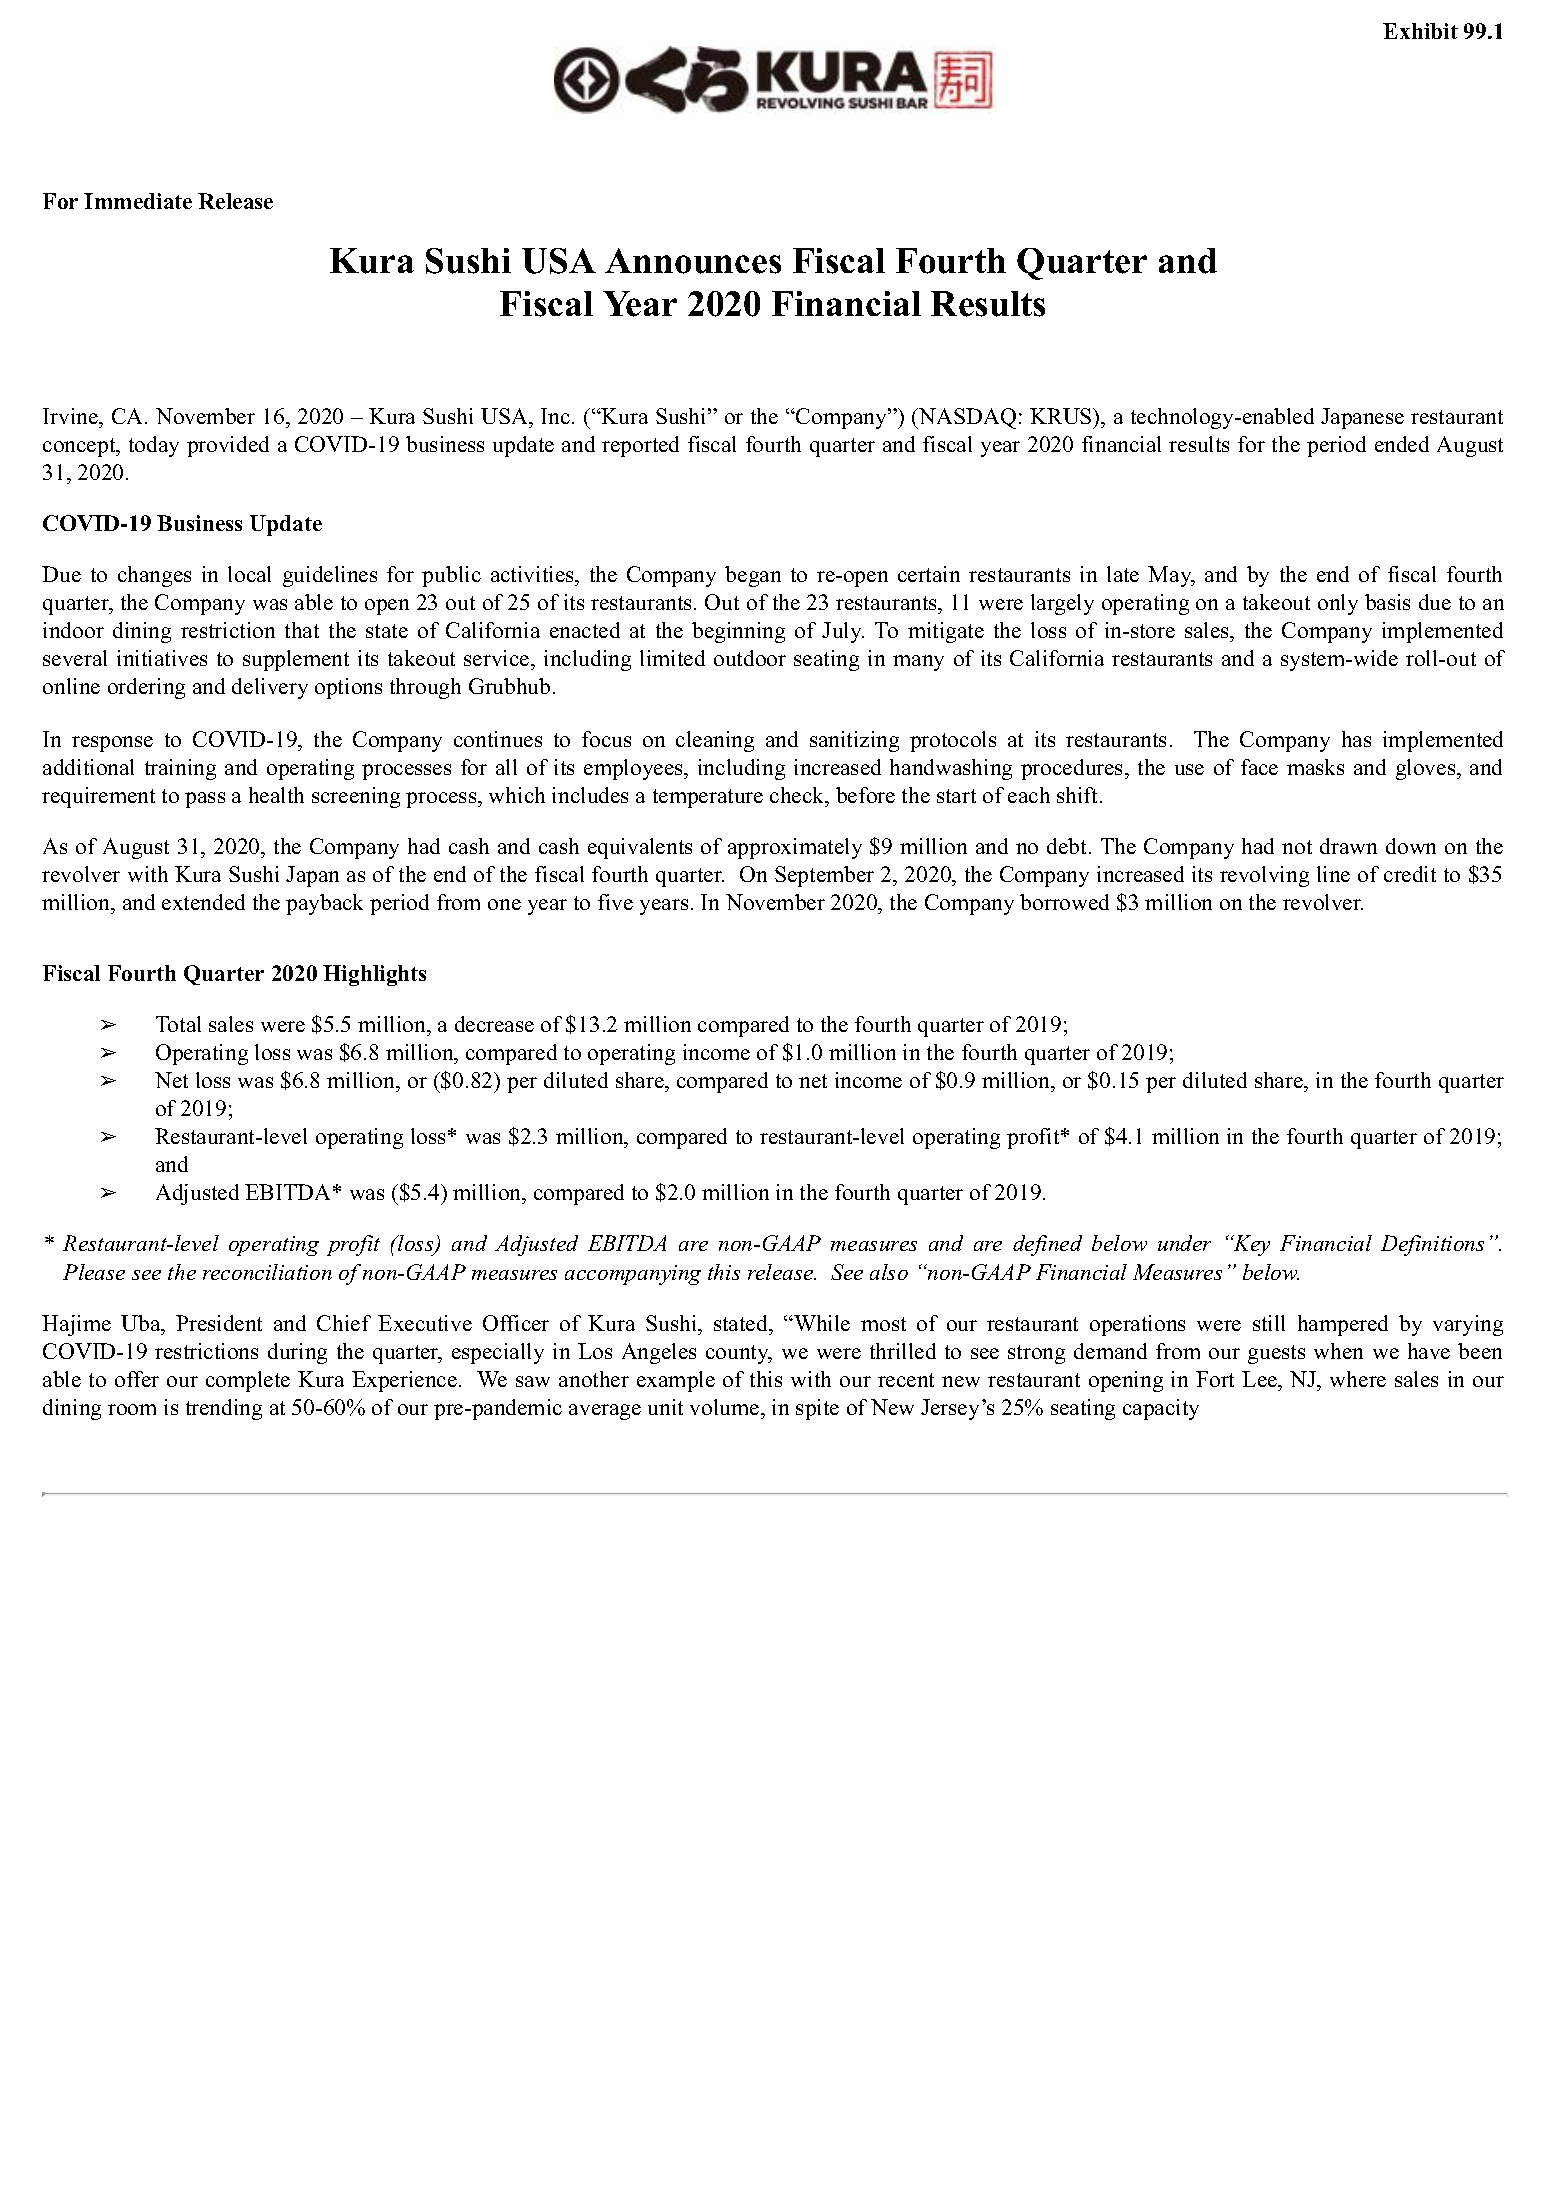 This screenshot has height=2192, width=1549. Describe the element at coordinates (693, 261) in the screenshot. I see `Announces` at that location.
